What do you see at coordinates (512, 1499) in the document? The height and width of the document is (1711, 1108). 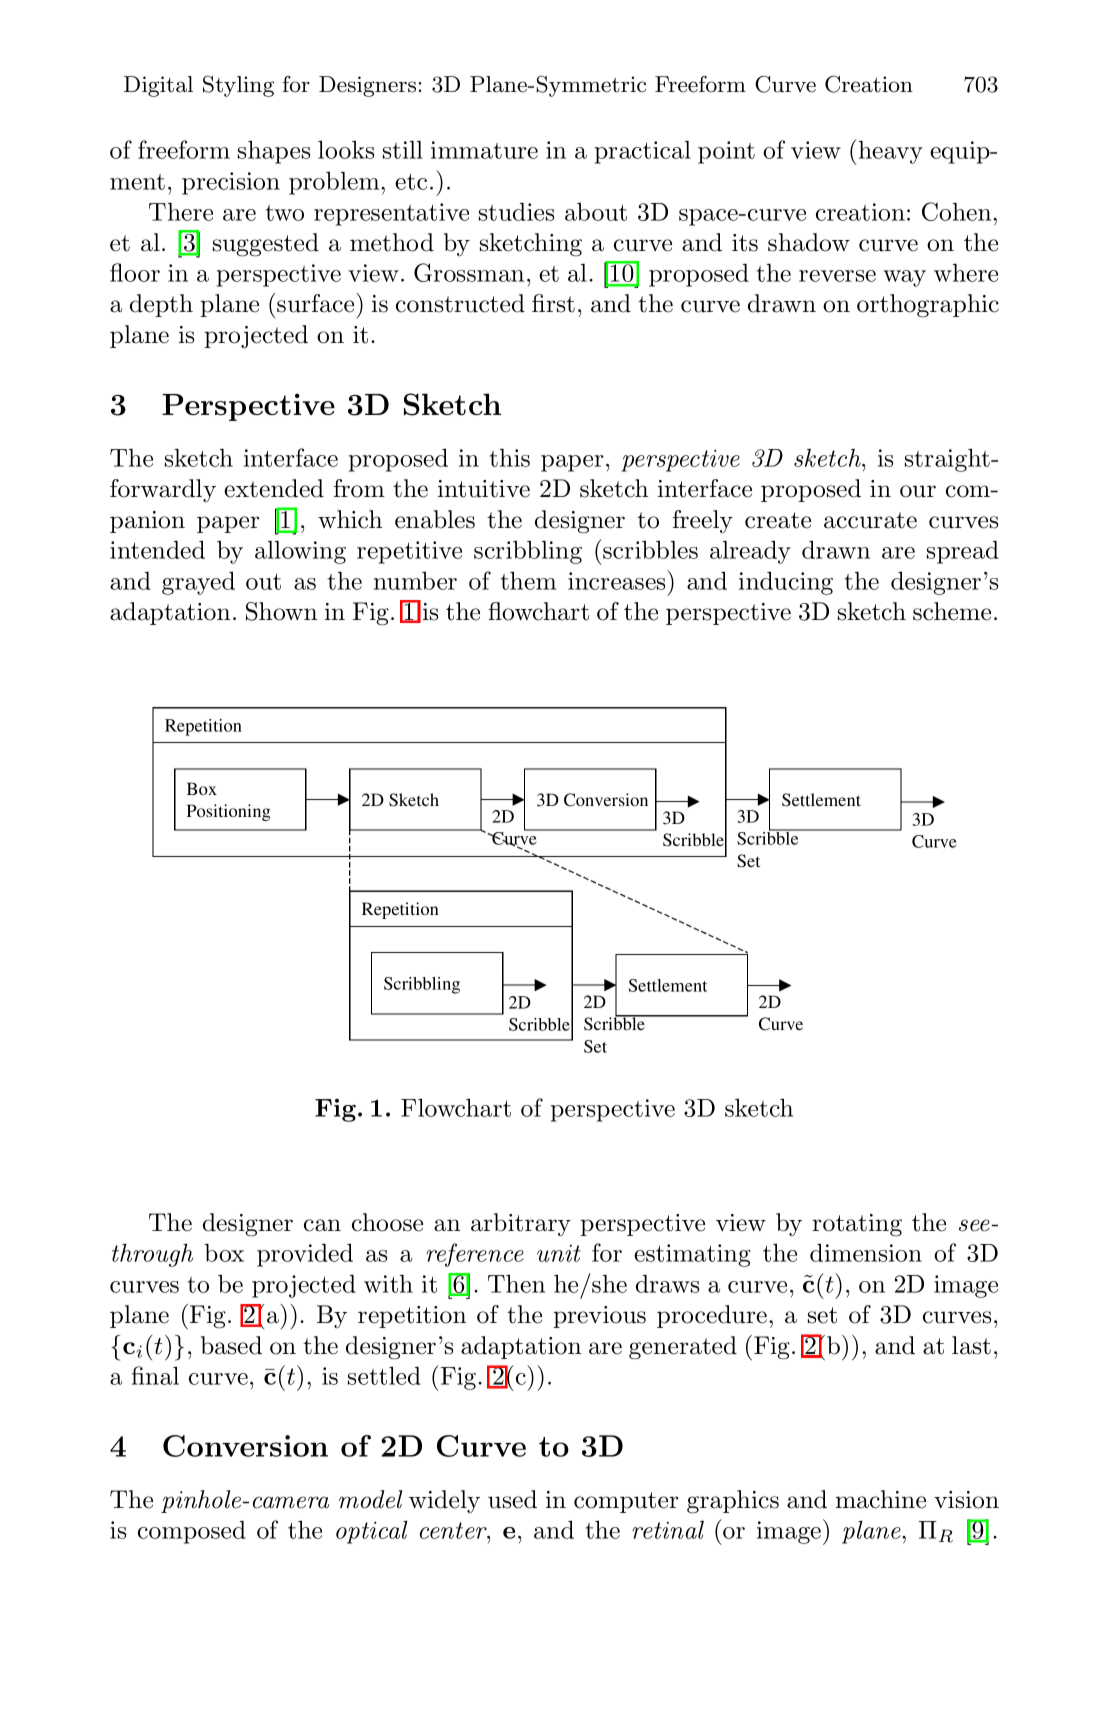 I see `used` at bounding box center [512, 1499].
